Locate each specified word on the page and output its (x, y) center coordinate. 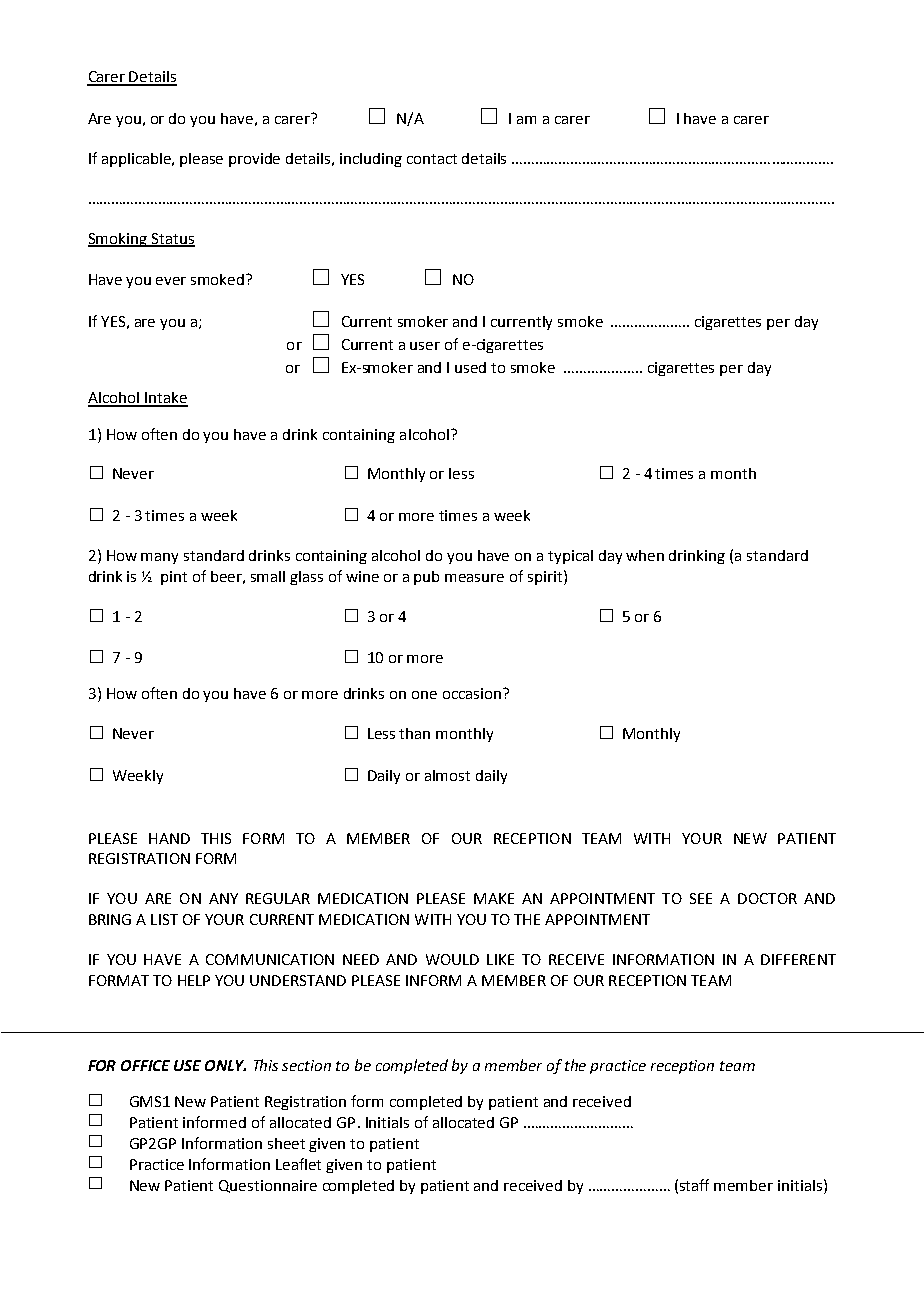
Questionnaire (268, 1186)
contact (432, 159)
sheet (286, 1143)
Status (172, 239)
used (470, 367)
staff (694, 1185)
